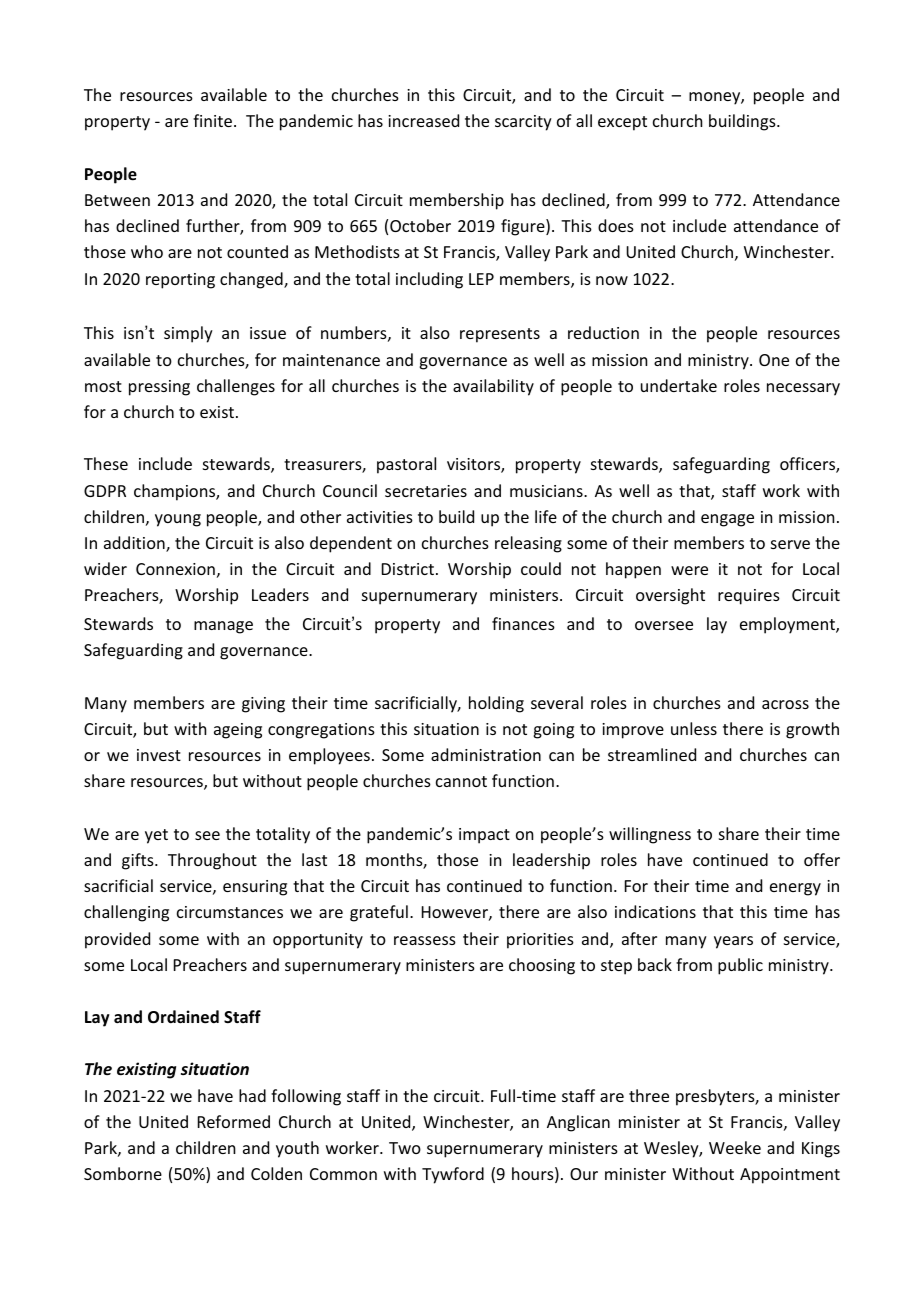 The height and width of the page is (1309, 924). What do you see at coordinates (727, 520) in the page?
I see `engage` at bounding box center [727, 520].
